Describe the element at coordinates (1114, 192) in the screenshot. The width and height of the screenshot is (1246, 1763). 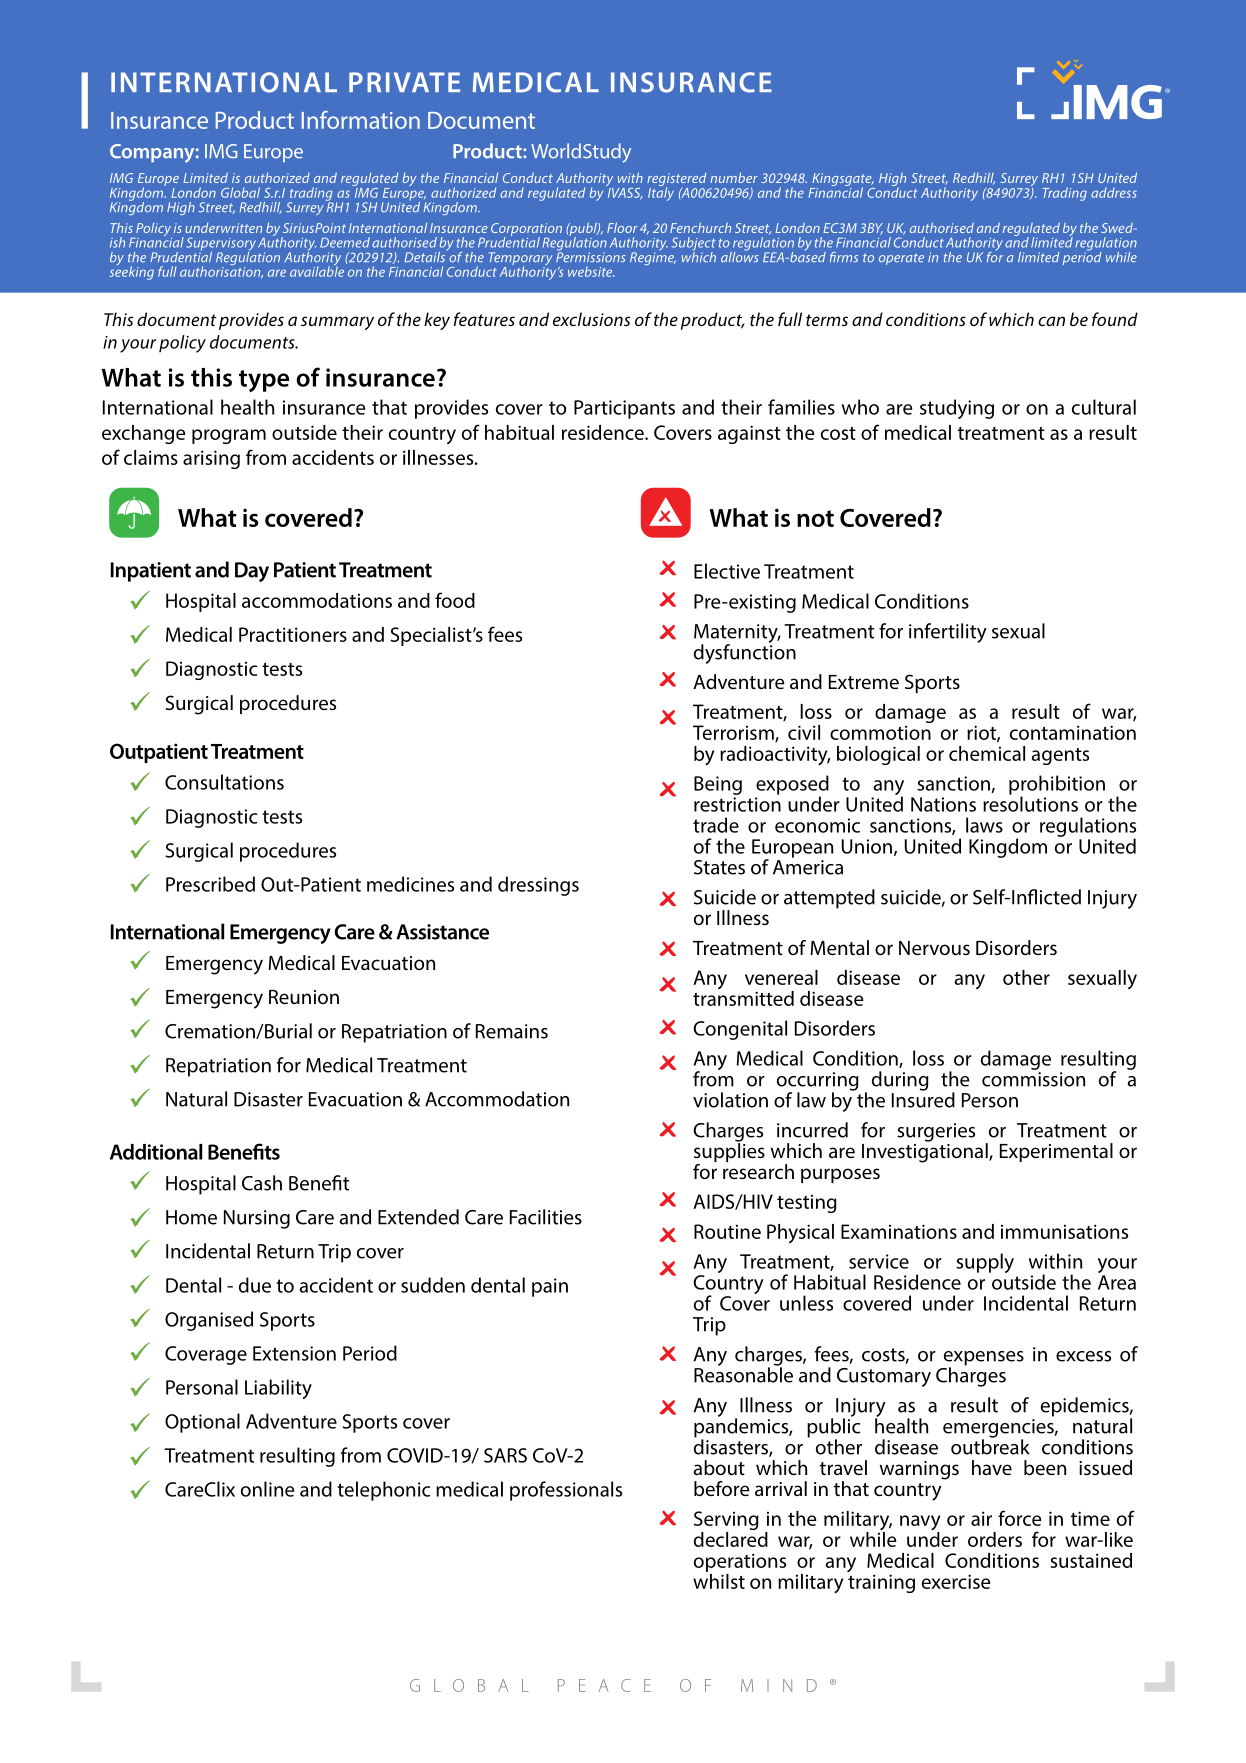
I see `address` at that location.
